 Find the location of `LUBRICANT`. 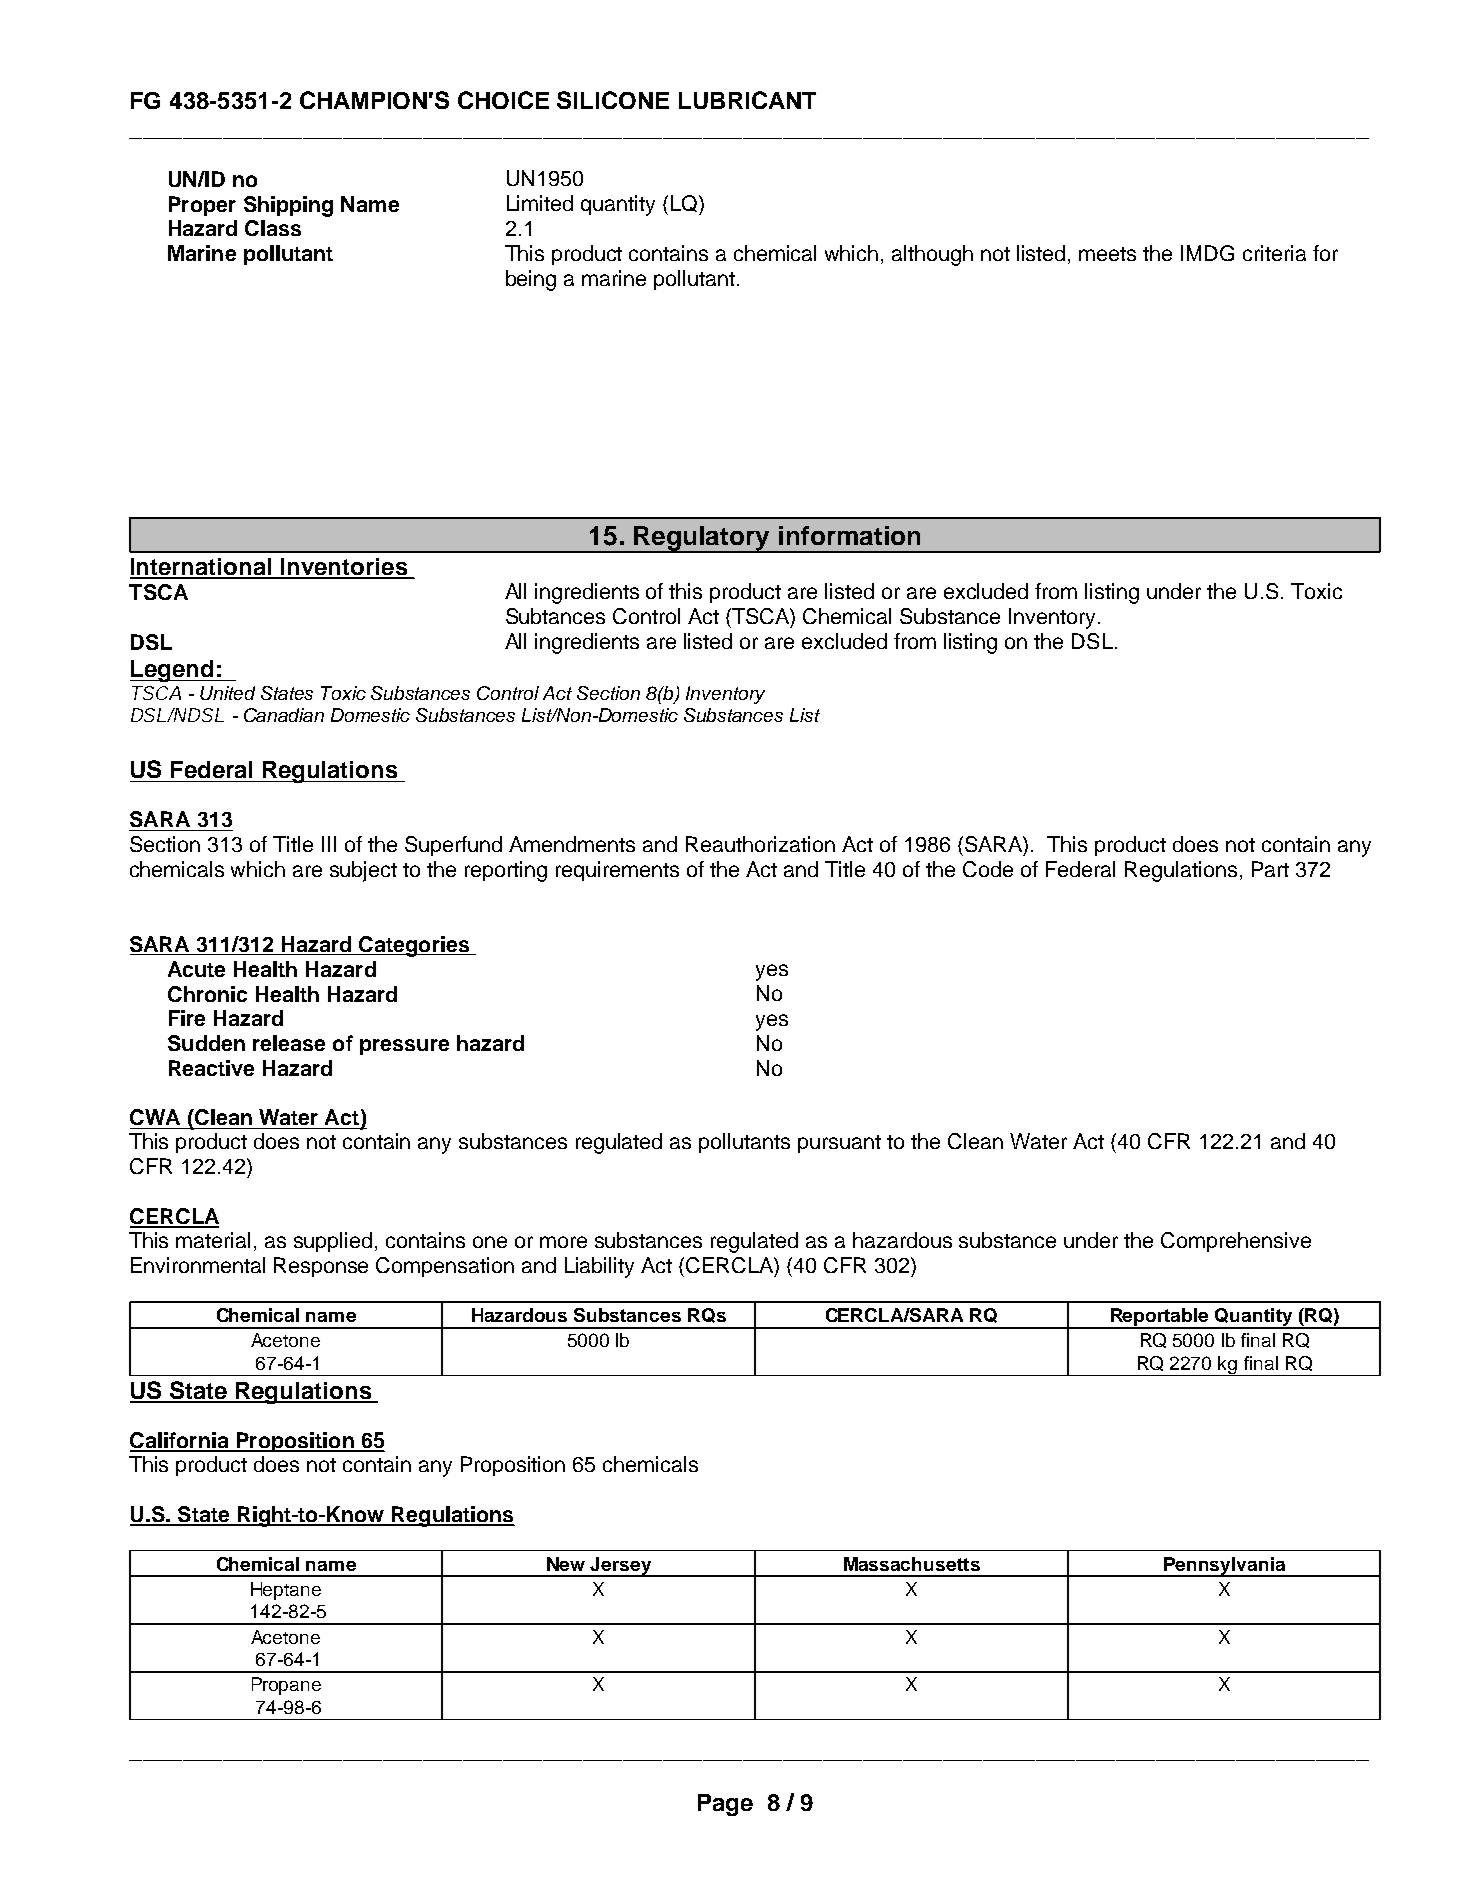

LUBRICANT is located at coordinates (747, 100).
